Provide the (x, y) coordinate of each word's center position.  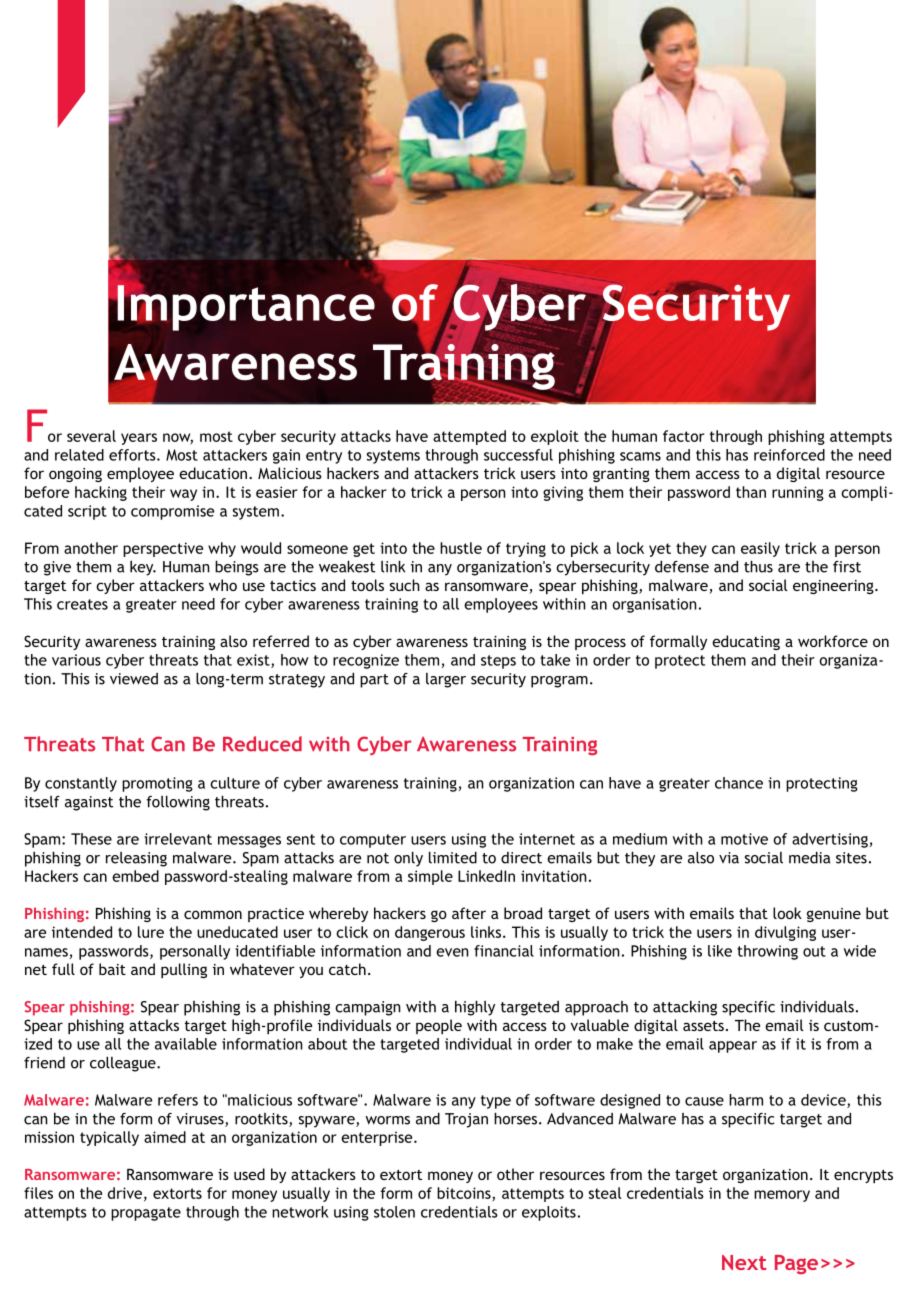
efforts (133, 455)
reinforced (789, 455)
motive (744, 839)
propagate (146, 1214)
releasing (136, 859)
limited (453, 857)
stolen (394, 1212)
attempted (469, 437)
